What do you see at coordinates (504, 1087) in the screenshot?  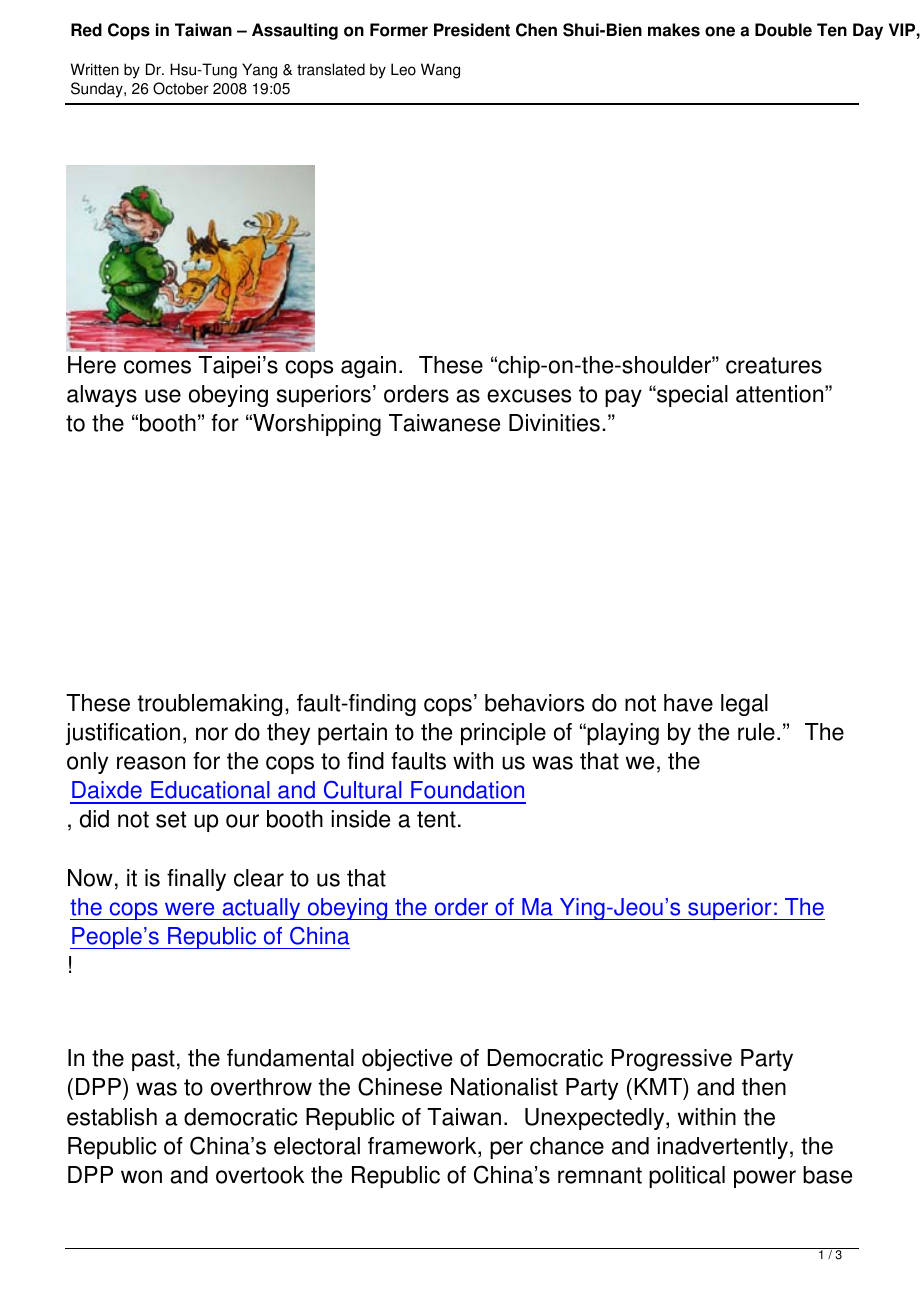 I see `Nationalist` at bounding box center [504, 1087].
